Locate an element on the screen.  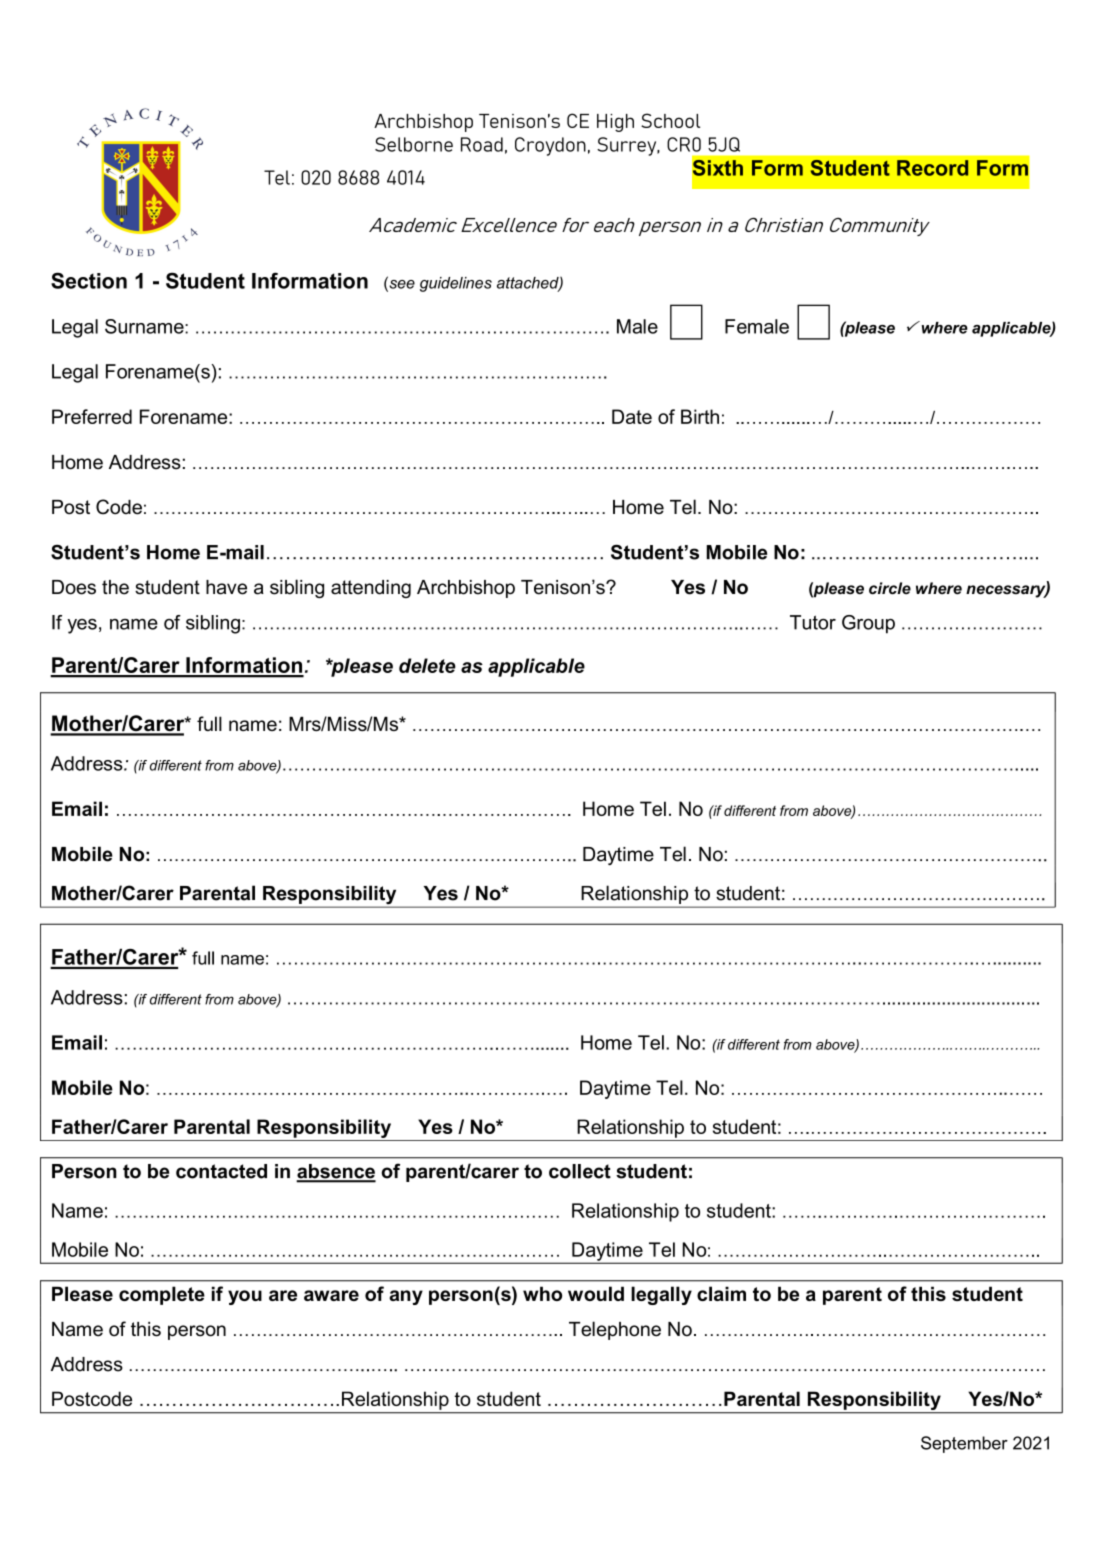
Road is located at coordinates (482, 144).
